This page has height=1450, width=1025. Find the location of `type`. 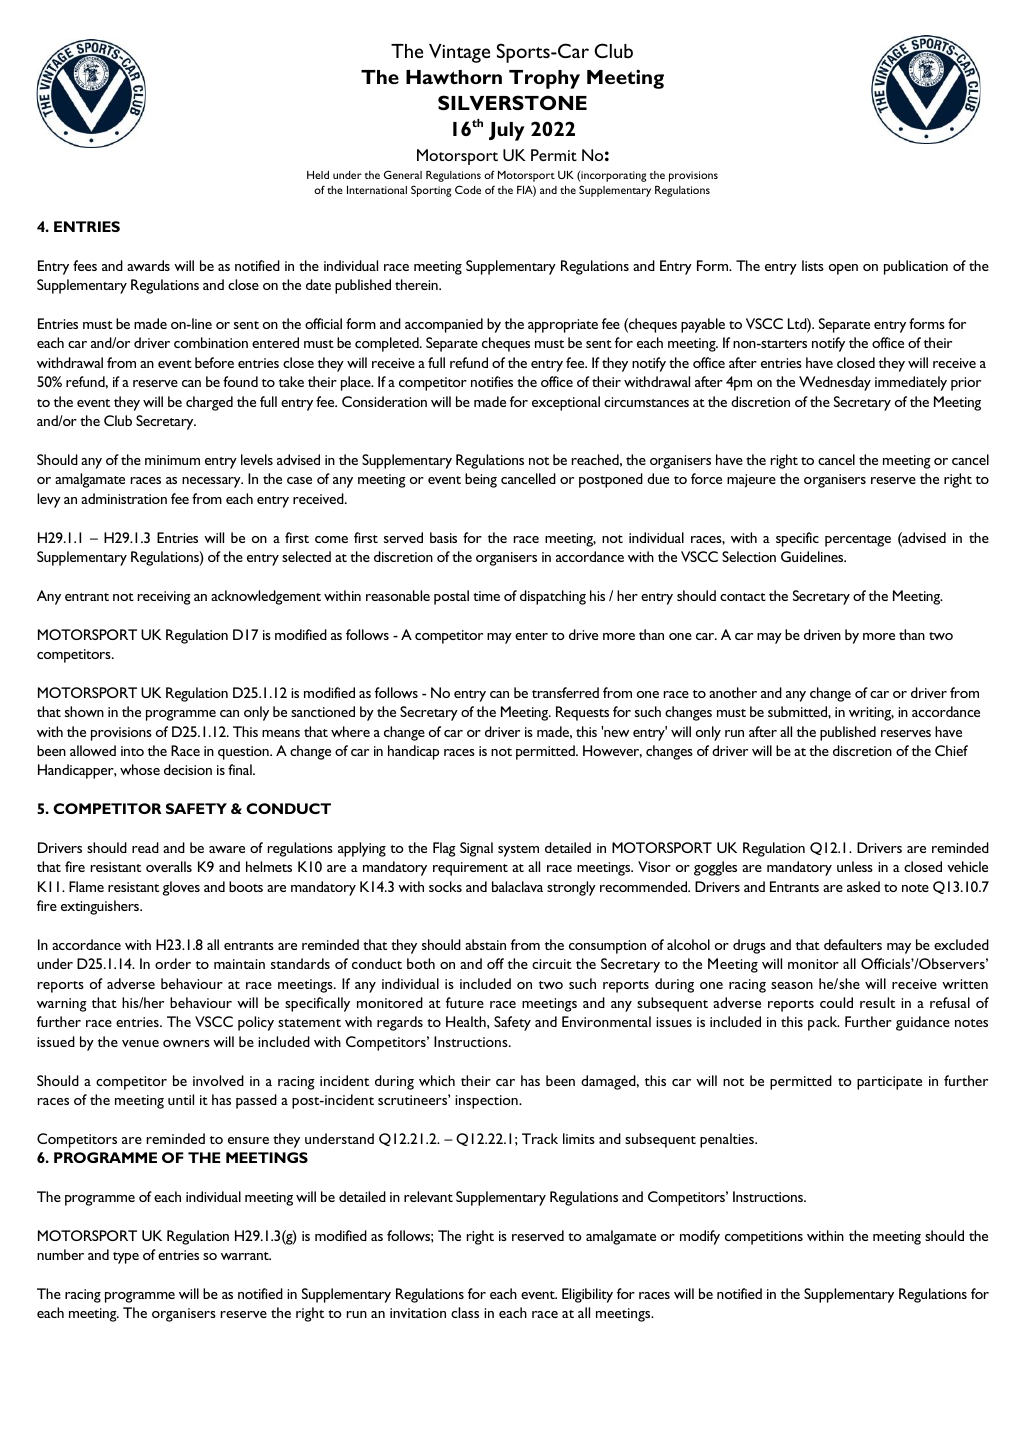

type is located at coordinates (126, 1258).
